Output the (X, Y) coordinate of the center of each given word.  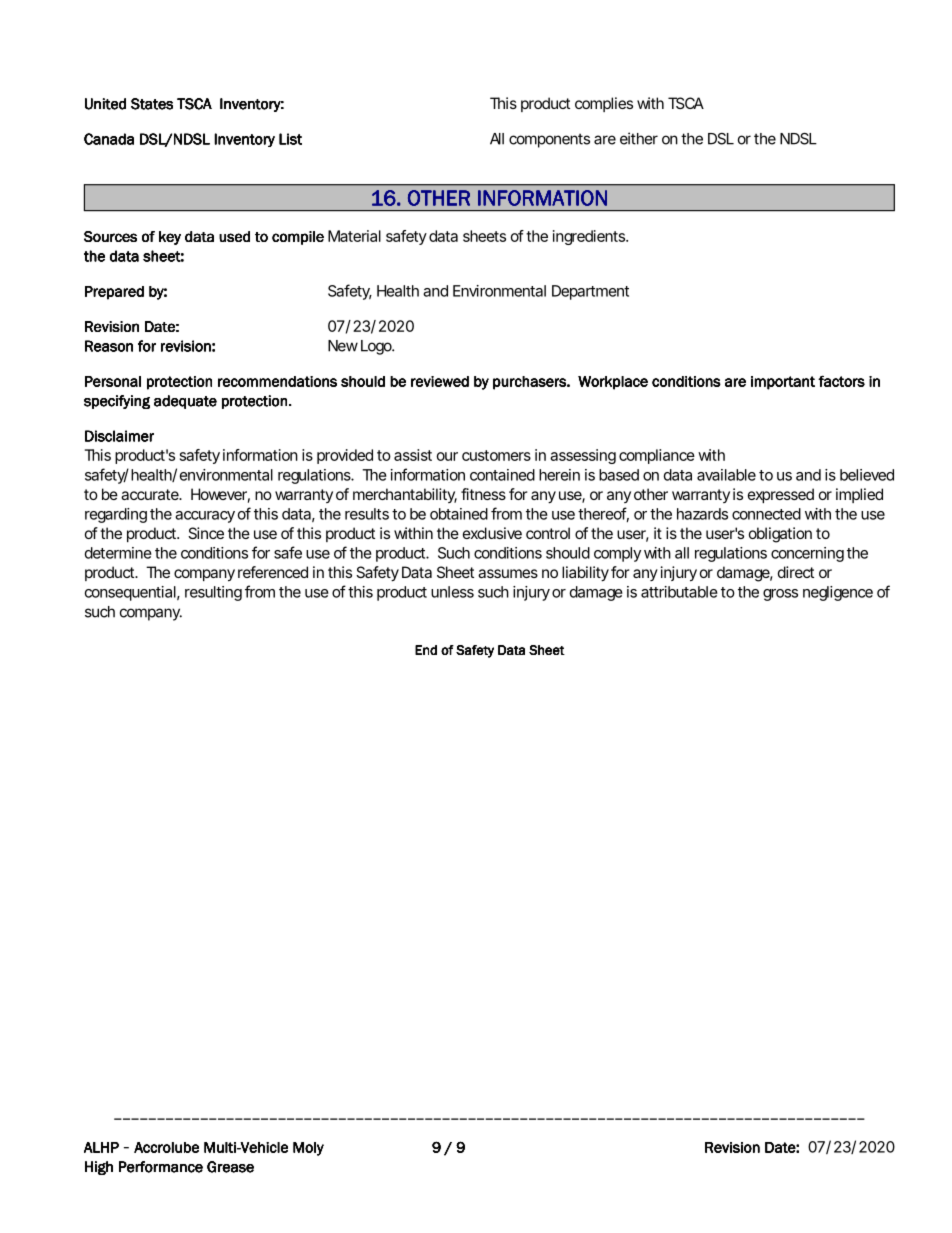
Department (590, 292)
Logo (377, 347)
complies (604, 104)
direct (796, 572)
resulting (213, 593)
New (343, 346)
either (639, 138)
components (549, 140)
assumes (508, 573)
